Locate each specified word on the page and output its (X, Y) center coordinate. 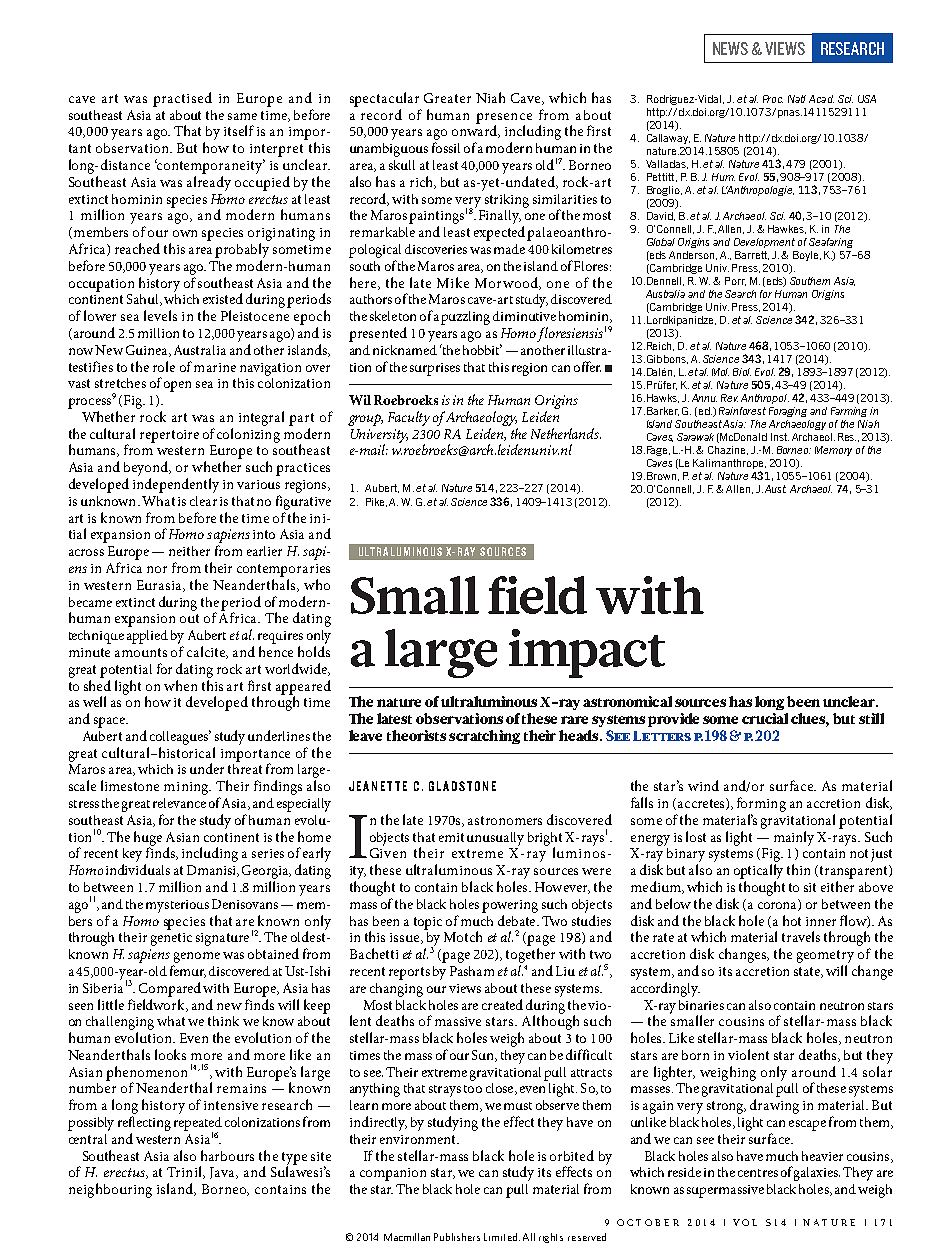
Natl (797, 99)
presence (504, 119)
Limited (502, 1237)
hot (792, 920)
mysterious (177, 906)
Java (224, 1173)
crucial (765, 718)
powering (510, 906)
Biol (742, 372)
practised (182, 99)
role (164, 366)
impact (587, 653)
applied (147, 637)
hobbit (482, 349)
